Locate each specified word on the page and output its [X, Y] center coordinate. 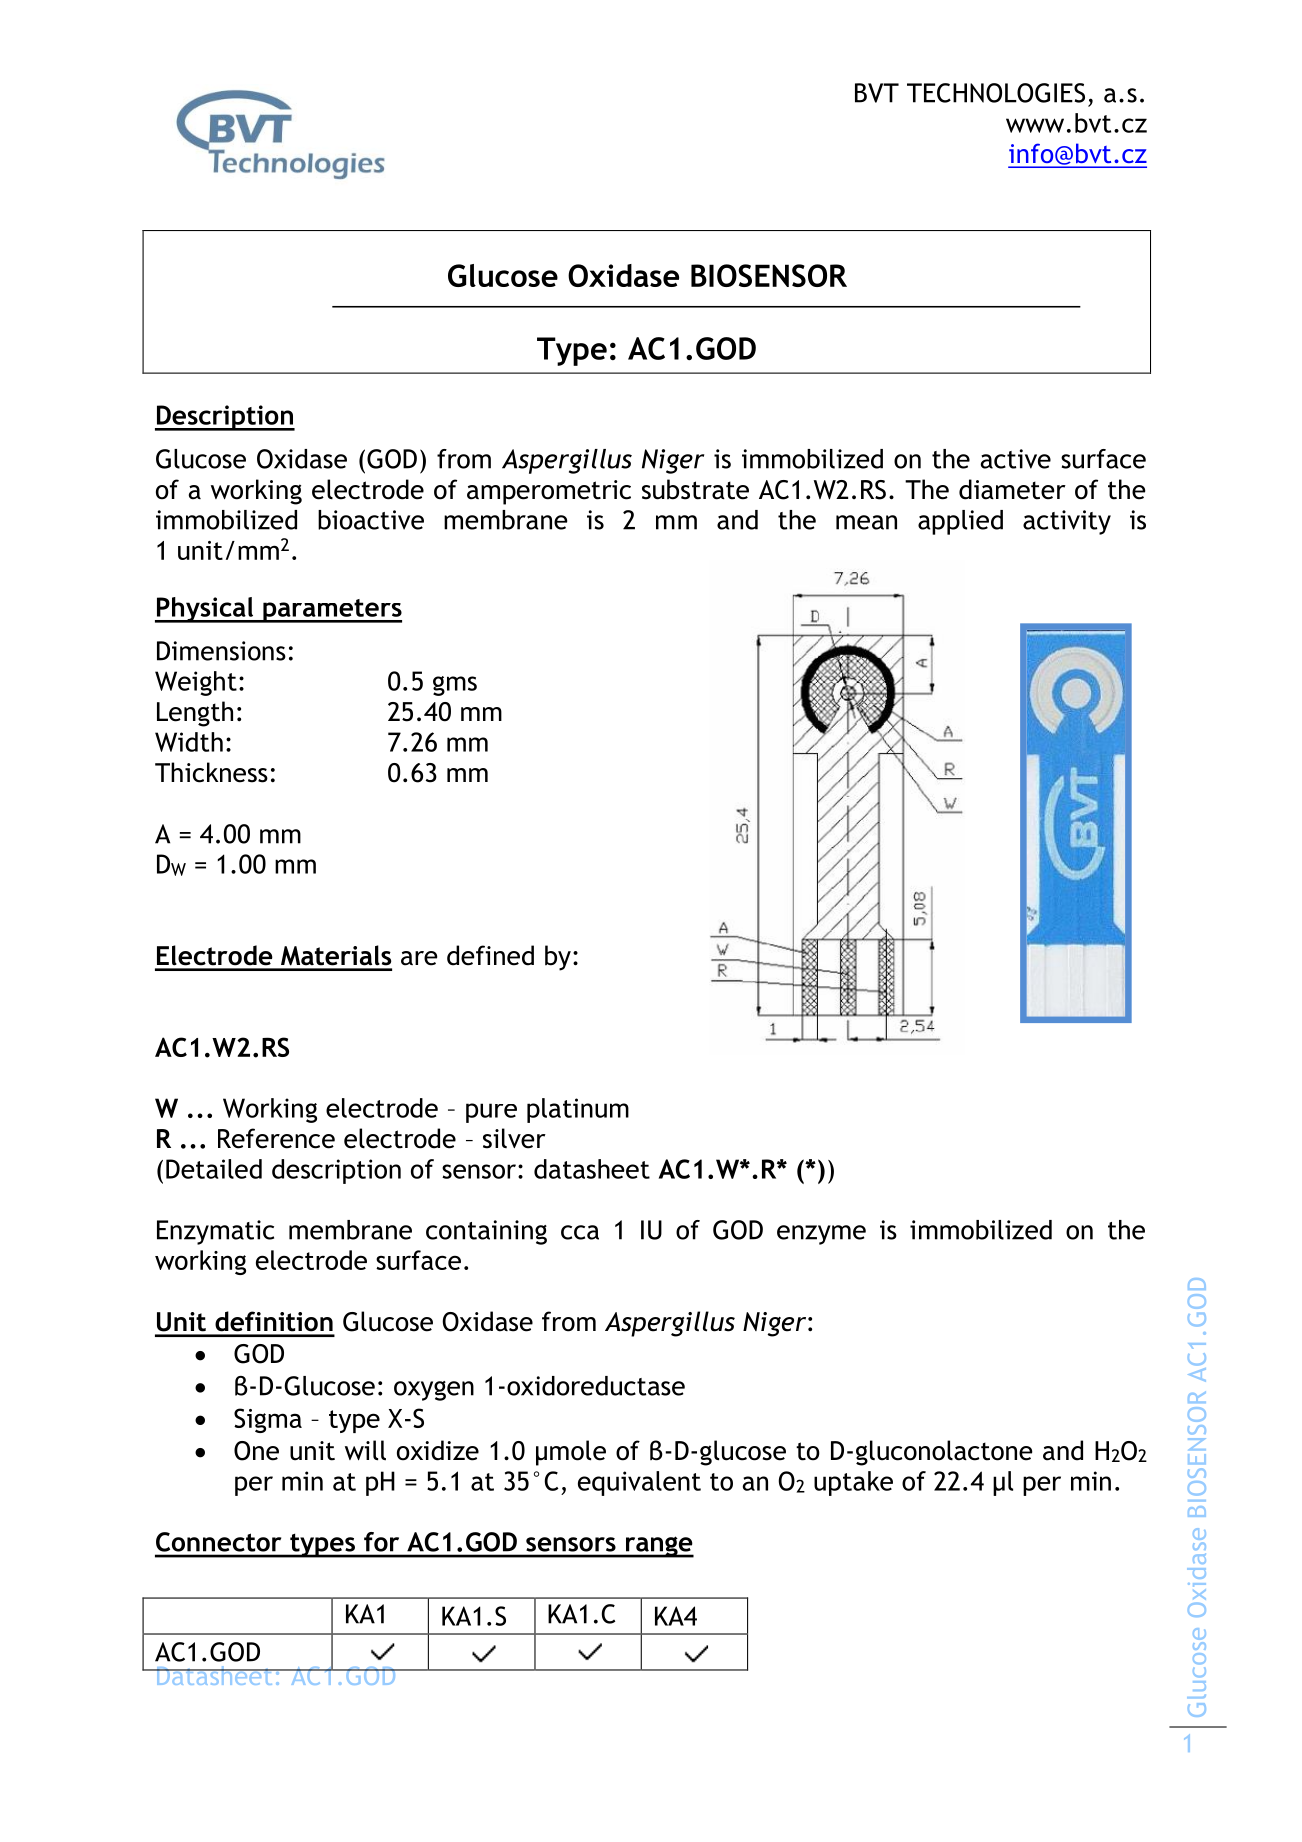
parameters [331, 611]
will [365, 1450]
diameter [1012, 489]
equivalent [639, 1483]
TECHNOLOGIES [996, 93]
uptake [853, 1483]
